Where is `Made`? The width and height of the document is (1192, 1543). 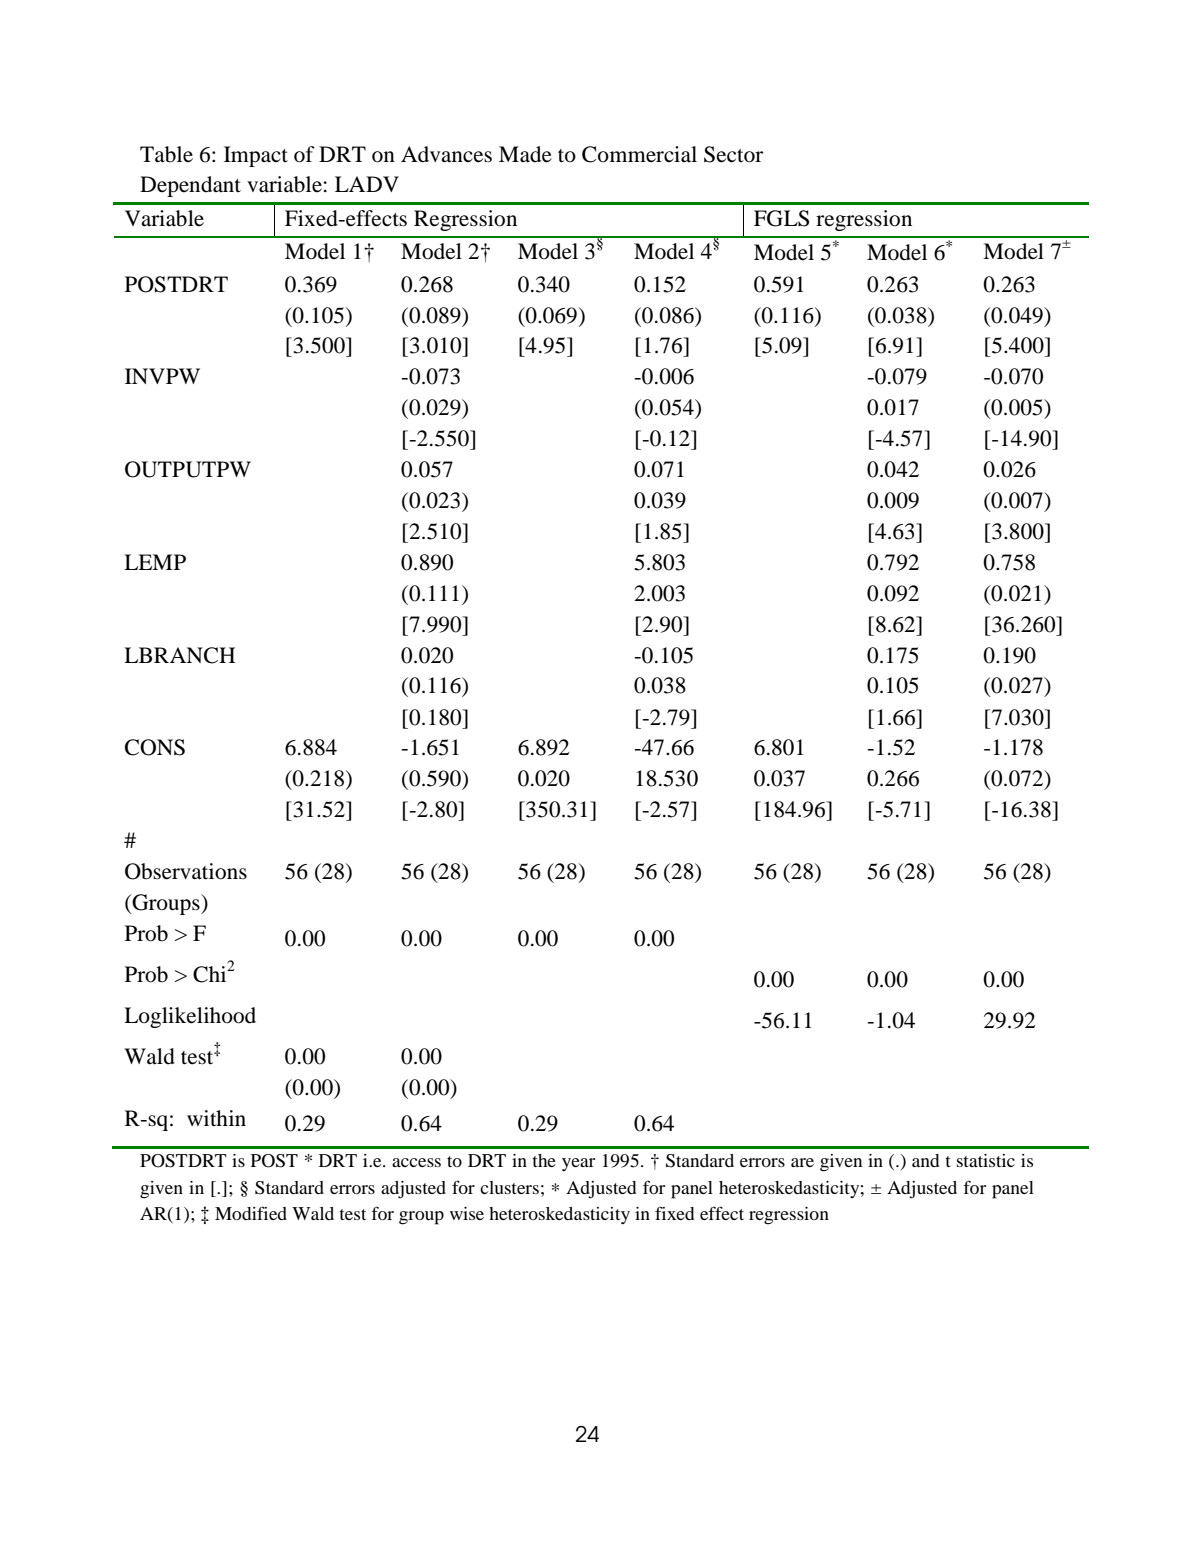 Made is located at coordinates (525, 154).
